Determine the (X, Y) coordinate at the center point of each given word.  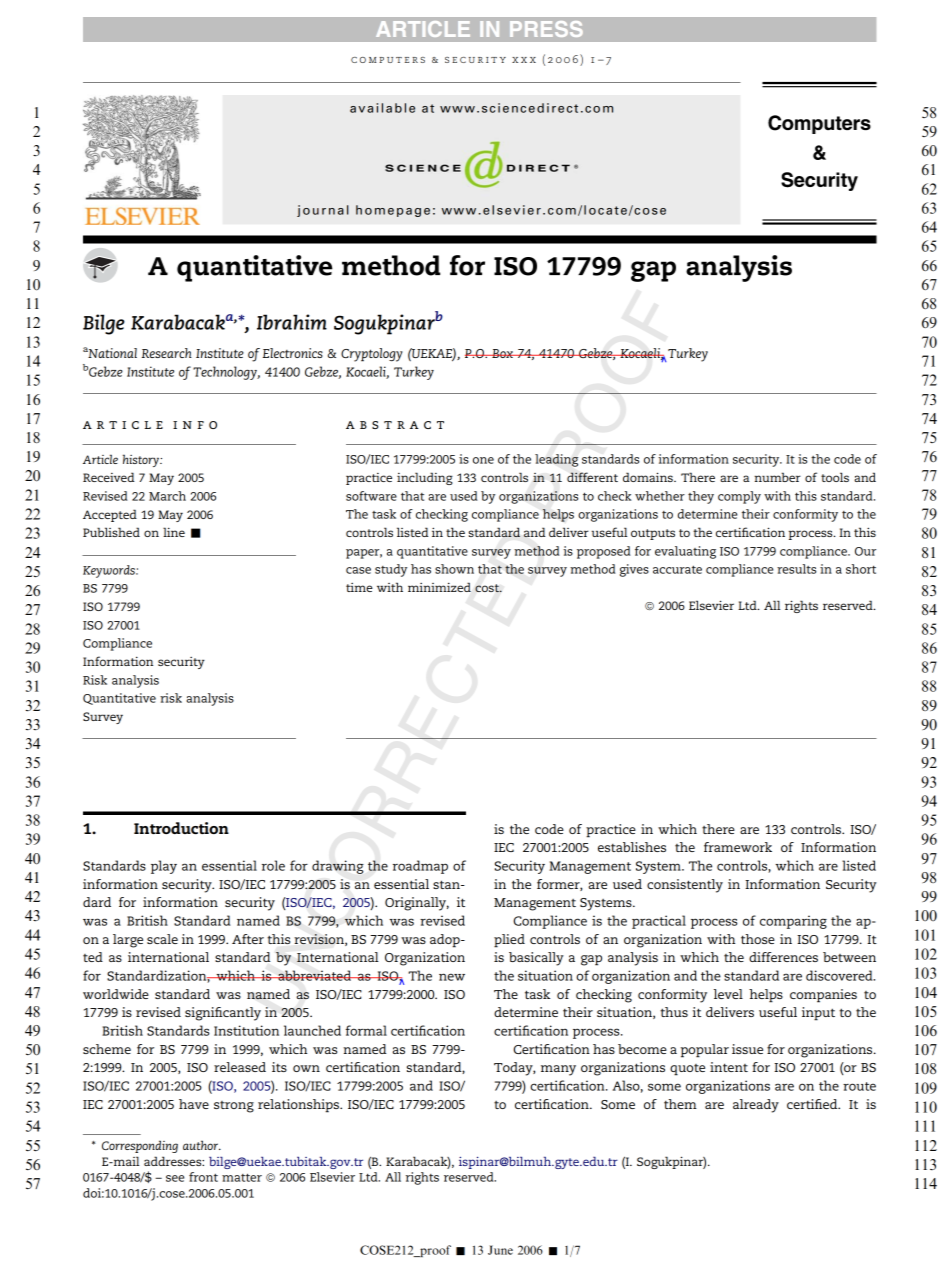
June (500, 1250)
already (756, 1106)
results (796, 569)
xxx (524, 60)
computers (388, 60)
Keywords (110, 571)
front (203, 1177)
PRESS (546, 29)
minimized (439, 587)
